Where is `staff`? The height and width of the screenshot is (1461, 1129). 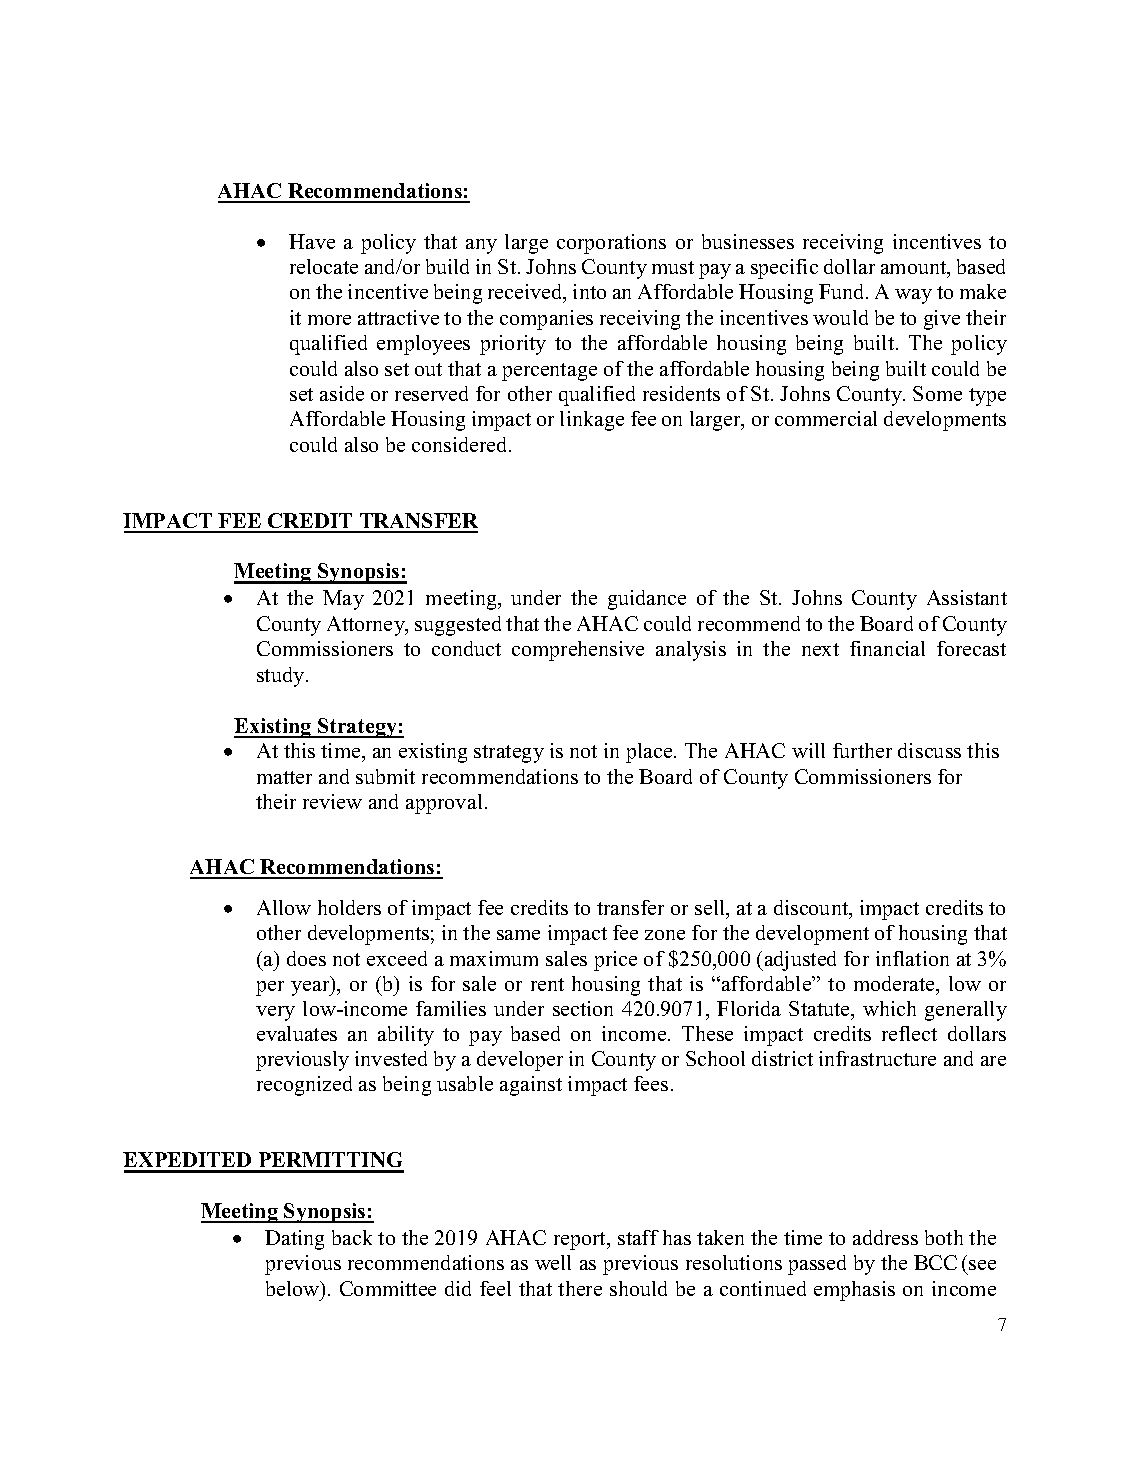 staff is located at coordinates (638, 1237).
